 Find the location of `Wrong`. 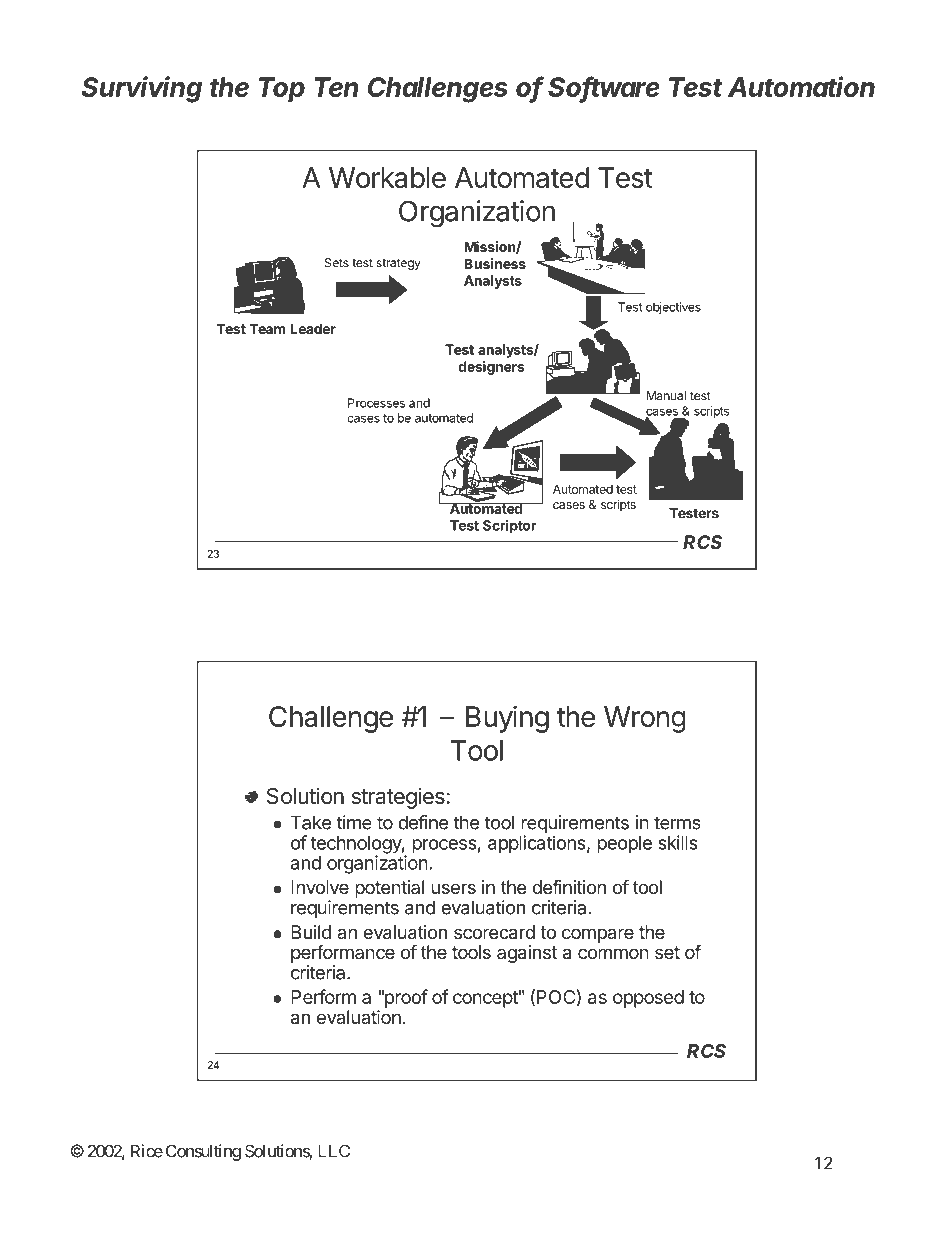

Wrong is located at coordinates (645, 719).
